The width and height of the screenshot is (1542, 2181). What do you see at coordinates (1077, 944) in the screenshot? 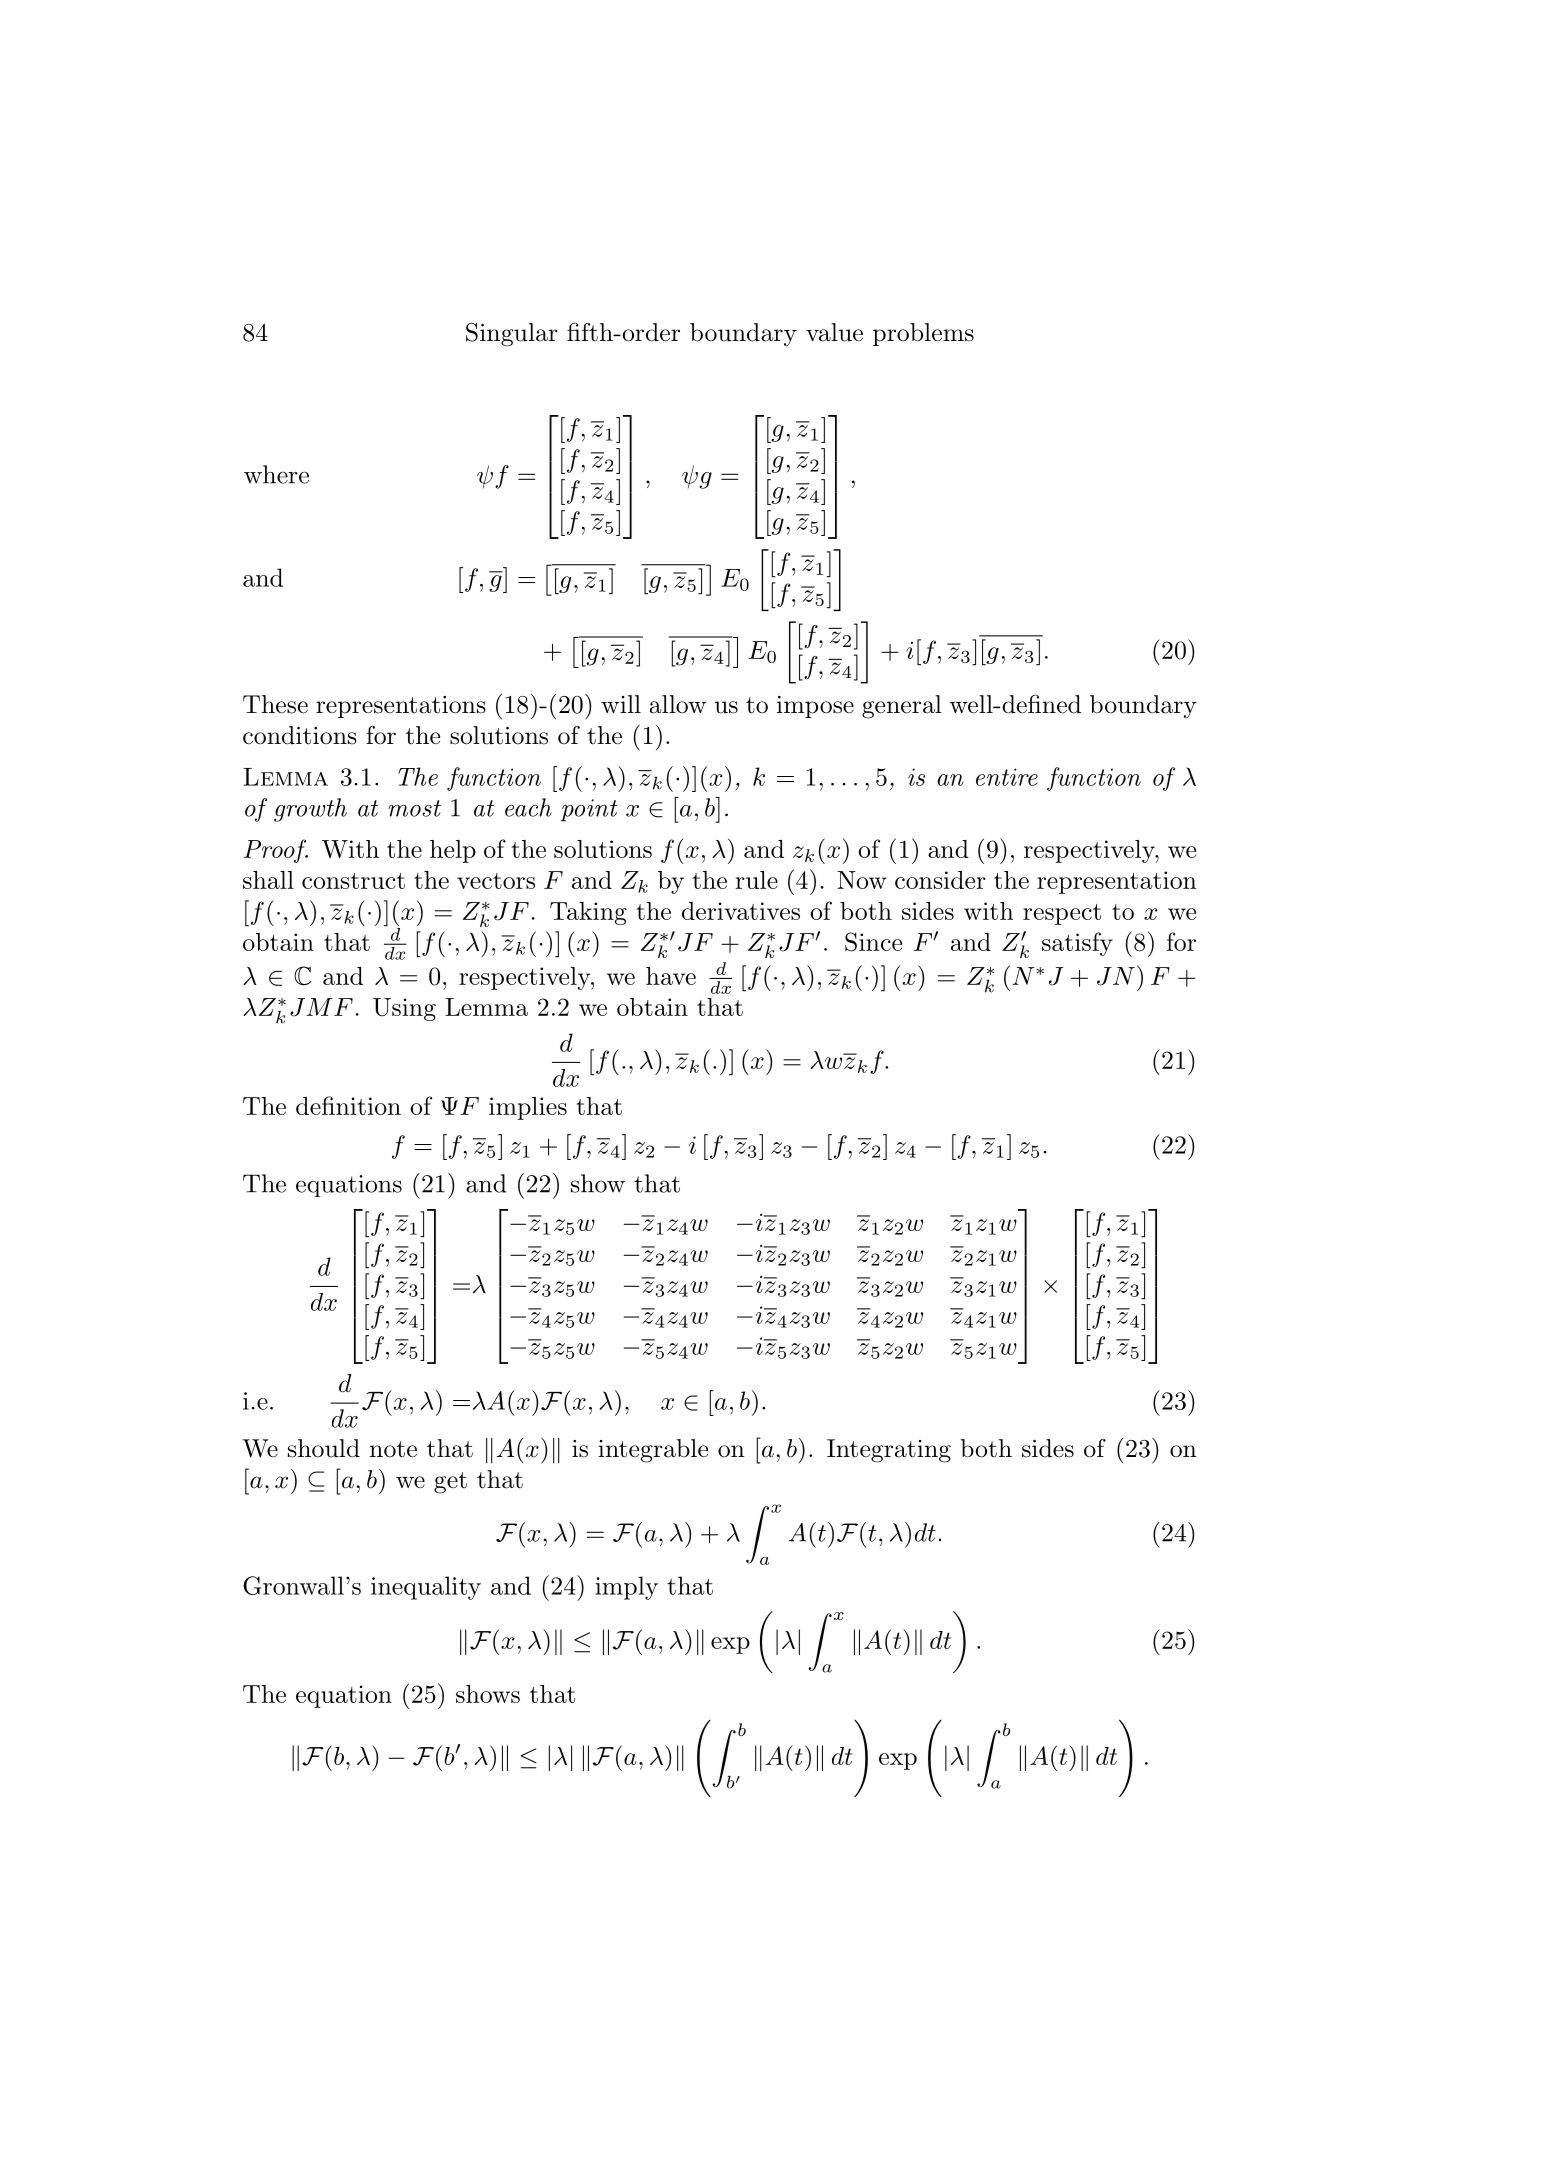
I see `satisfy` at bounding box center [1077, 944].
